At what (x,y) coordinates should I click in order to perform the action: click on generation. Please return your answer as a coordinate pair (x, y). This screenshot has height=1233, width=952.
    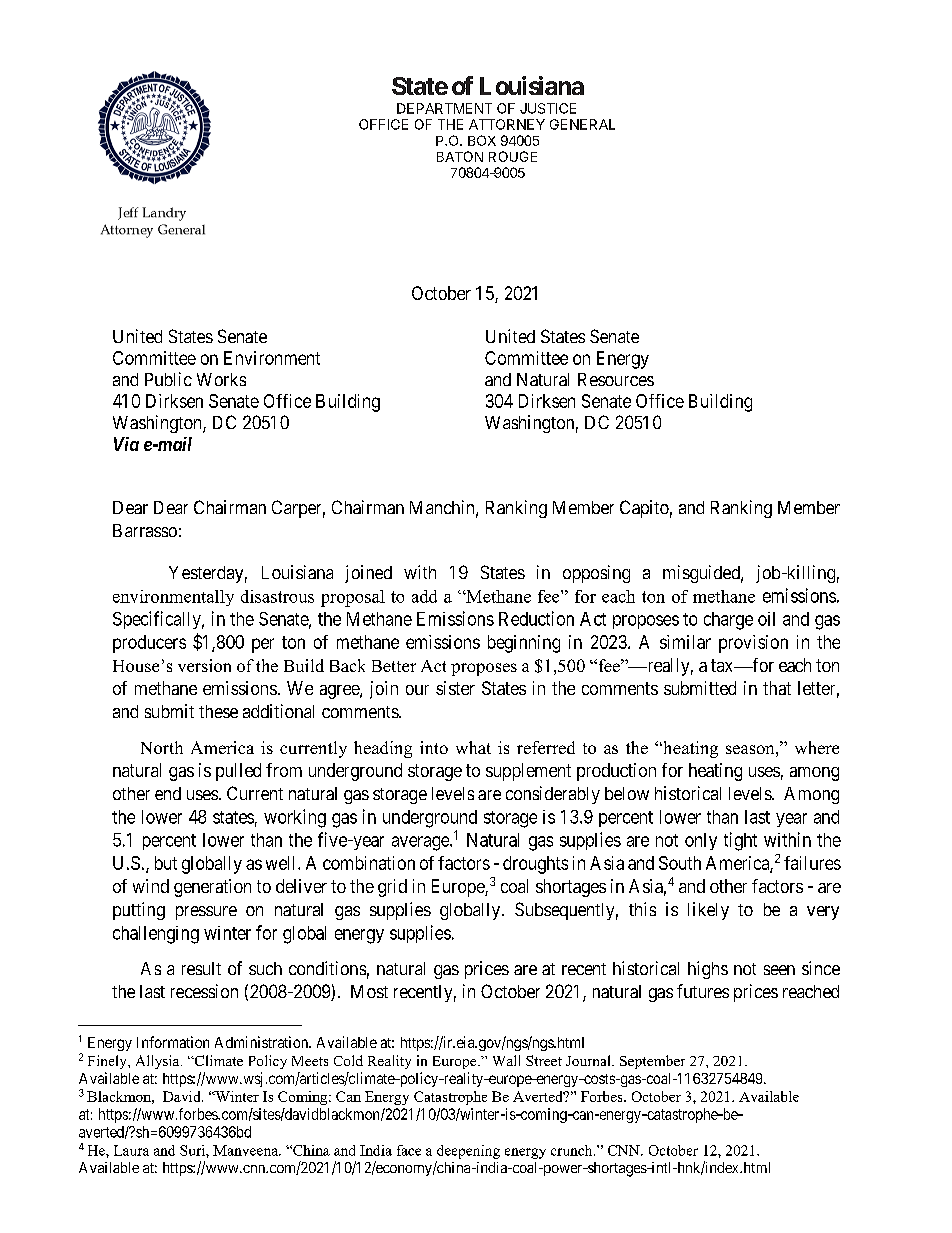
    Looking at the image, I should click on (212, 888).
